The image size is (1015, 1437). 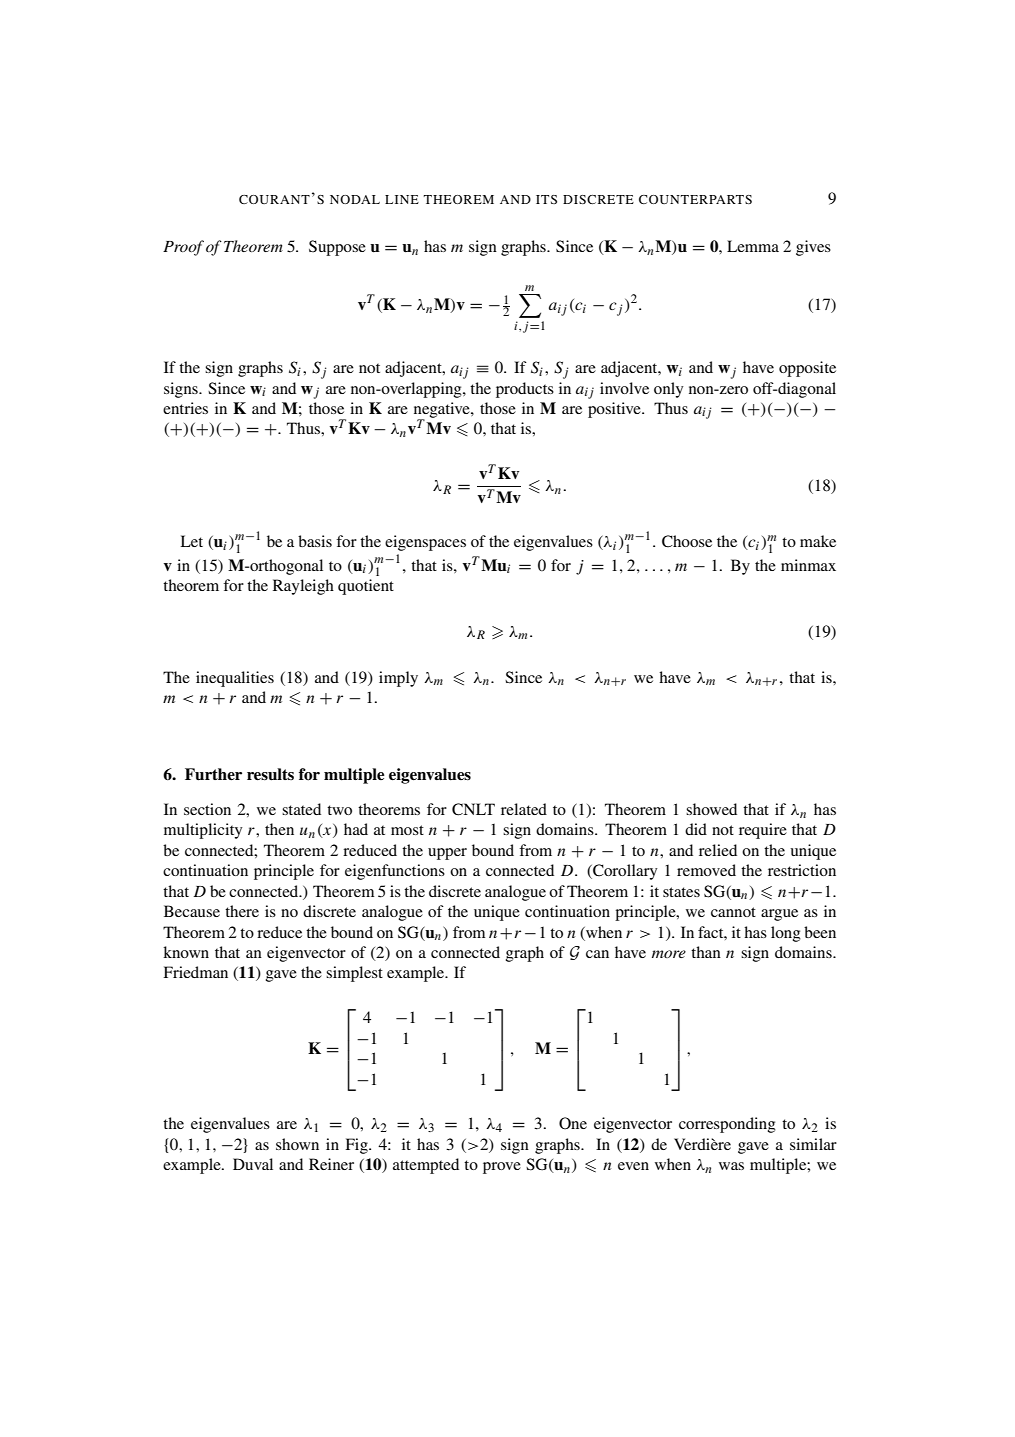 What do you see at coordinates (727, 1125) in the screenshot?
I see `corresponding` at bounding box center [727, 1125].
